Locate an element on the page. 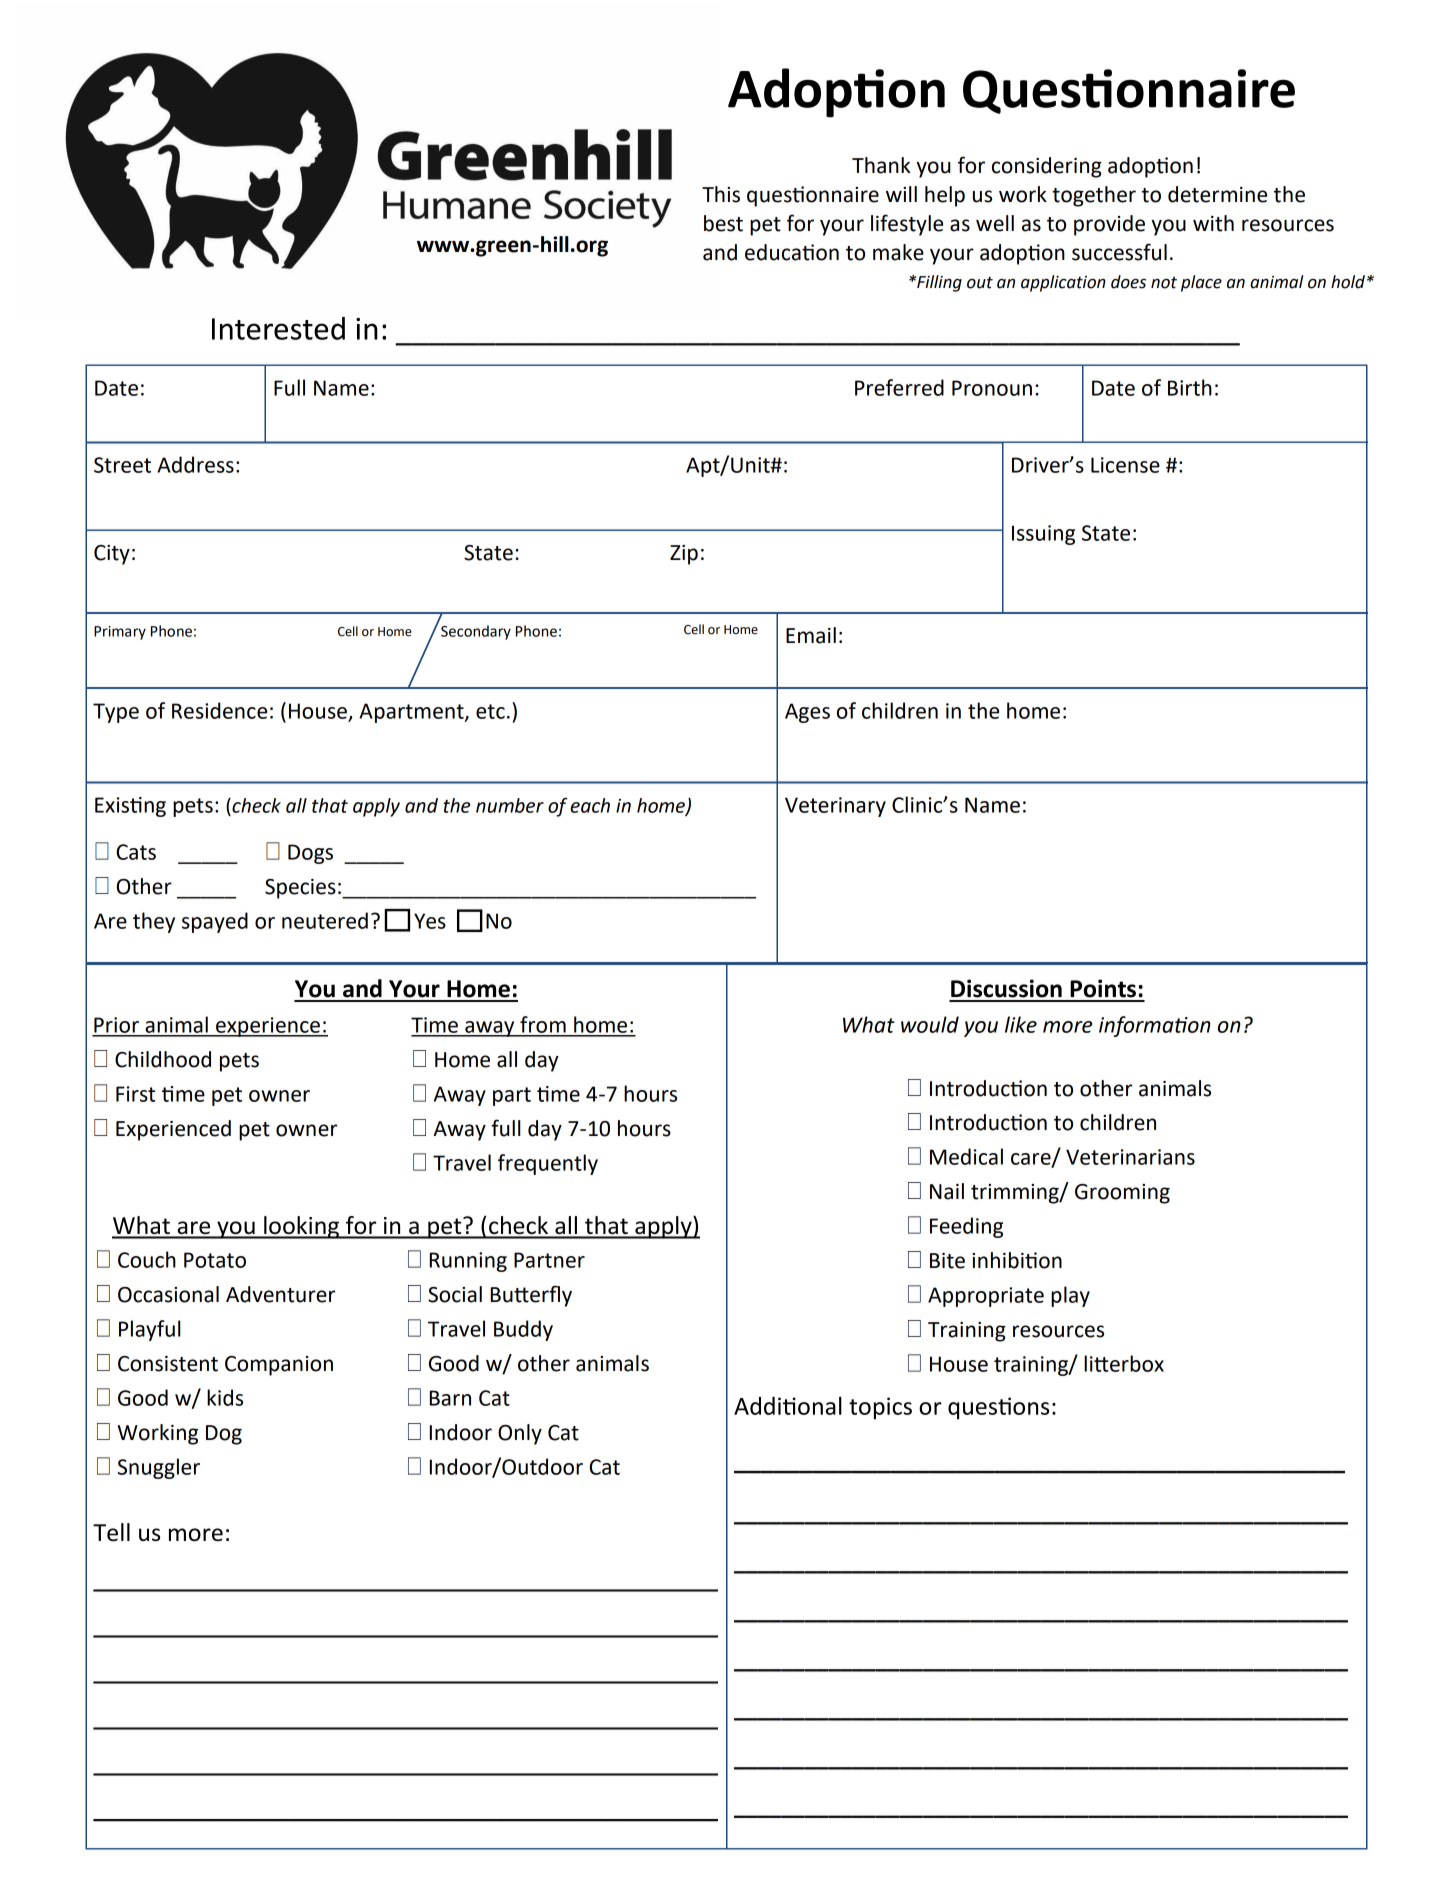 The image size is (1453, 1881). License is located at coordinates (1125, 465).
